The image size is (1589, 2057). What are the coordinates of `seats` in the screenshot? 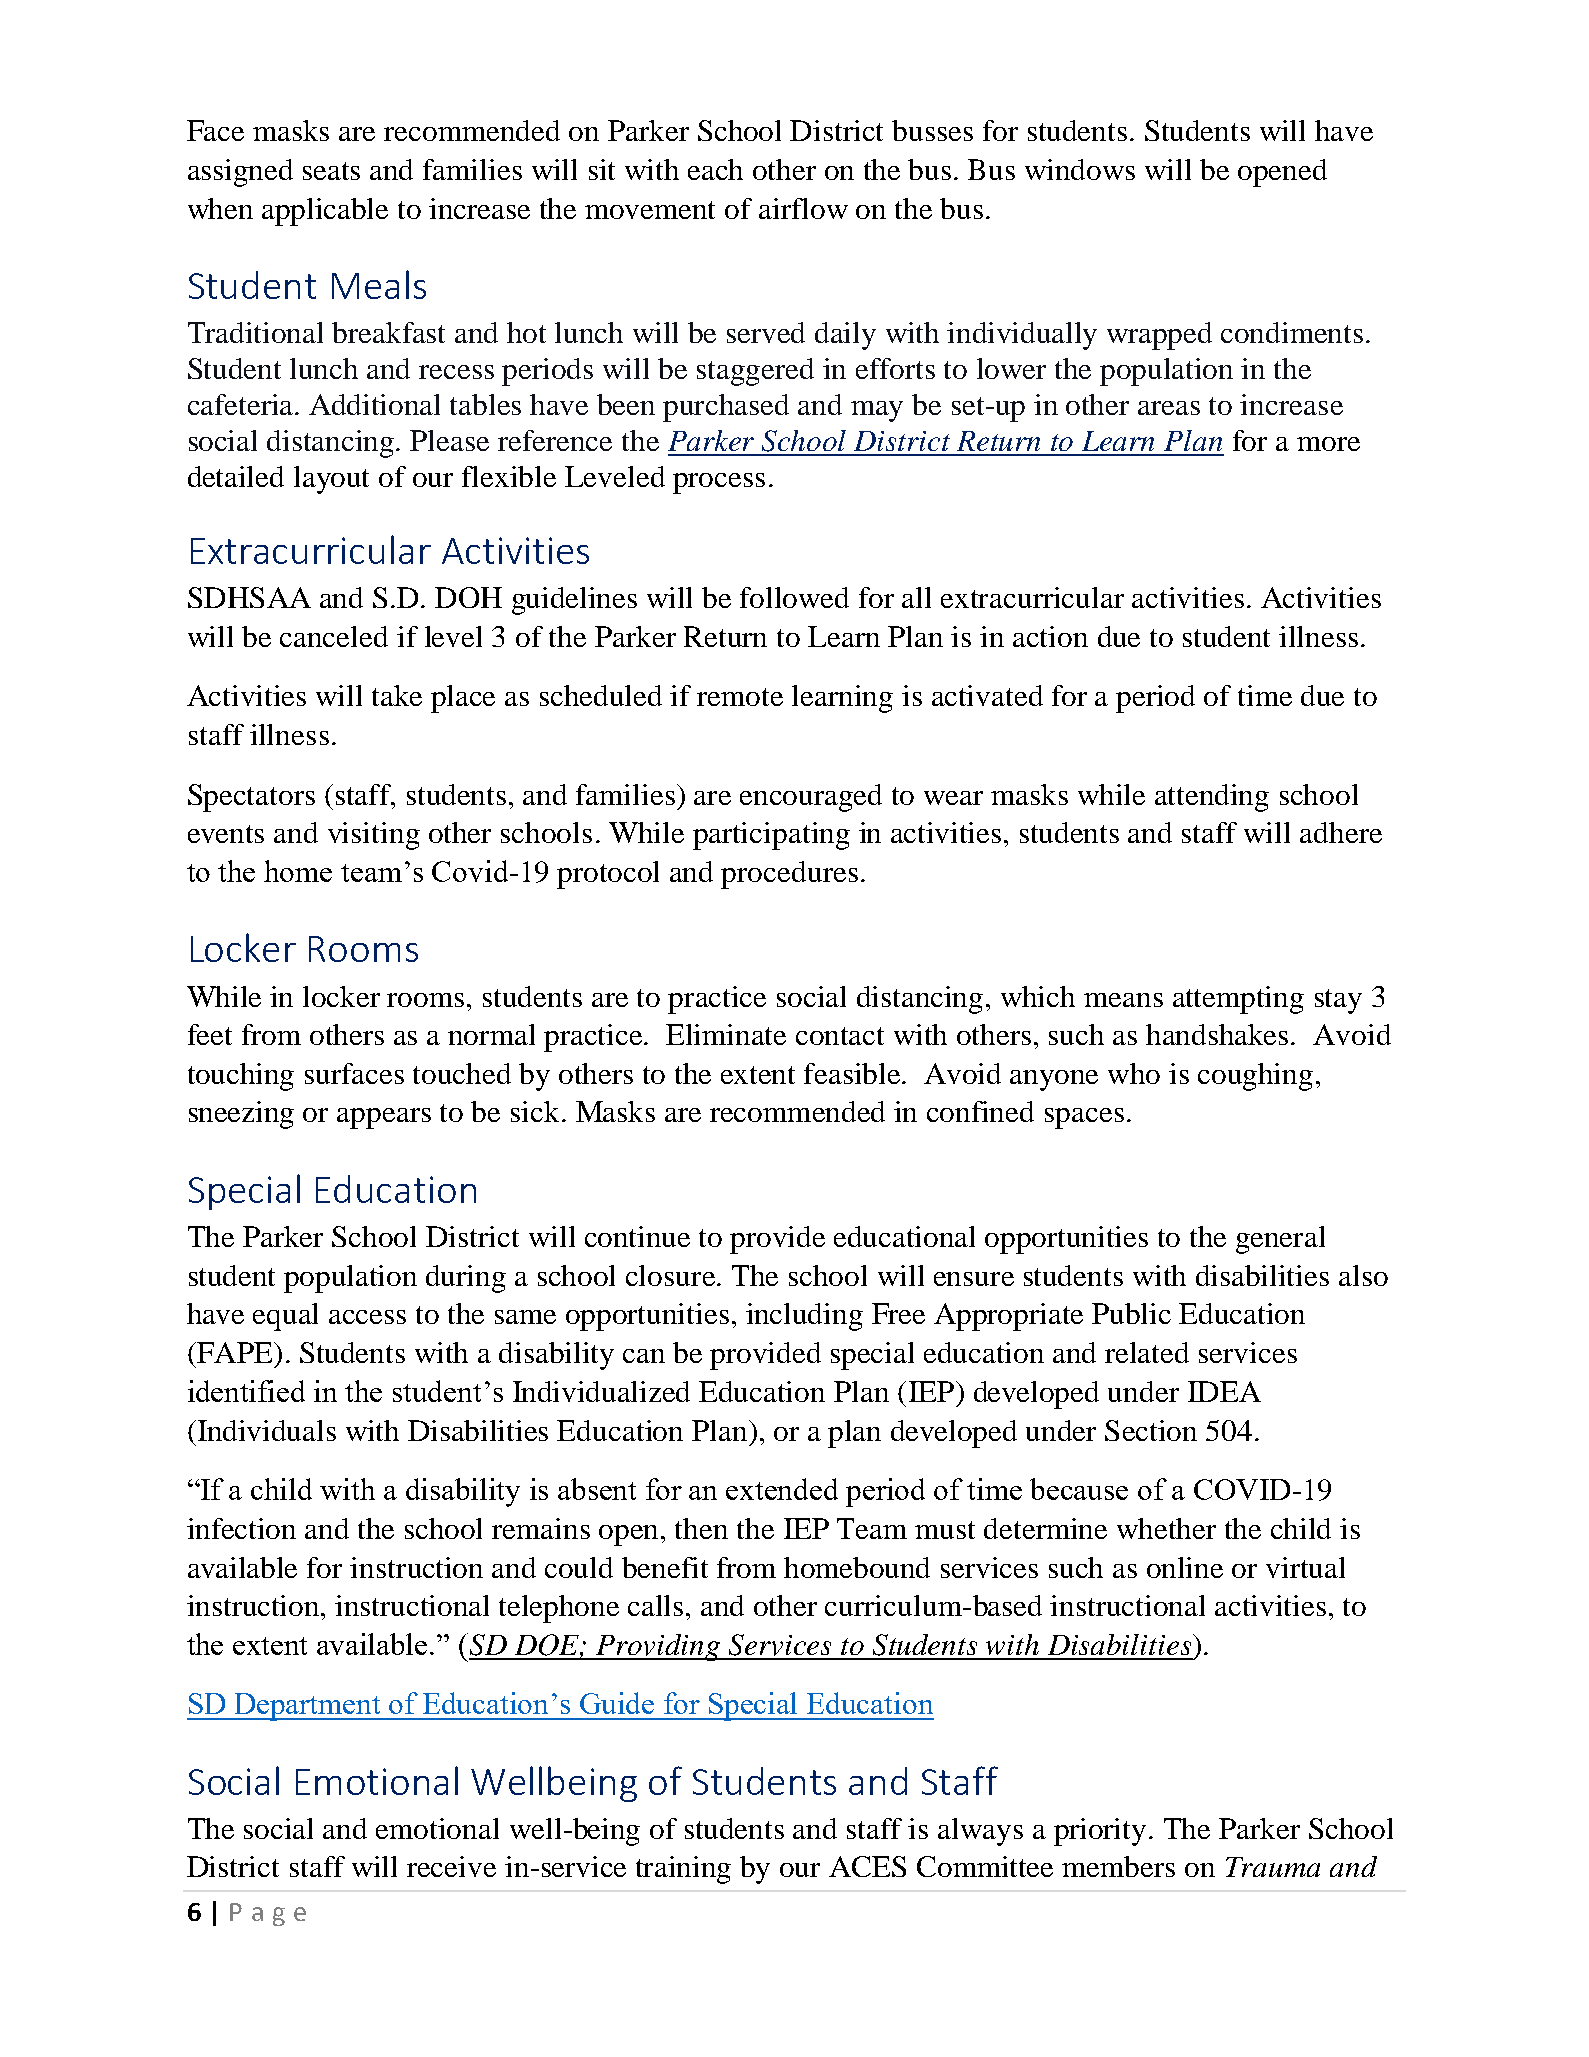 It's located at (331, 171).
